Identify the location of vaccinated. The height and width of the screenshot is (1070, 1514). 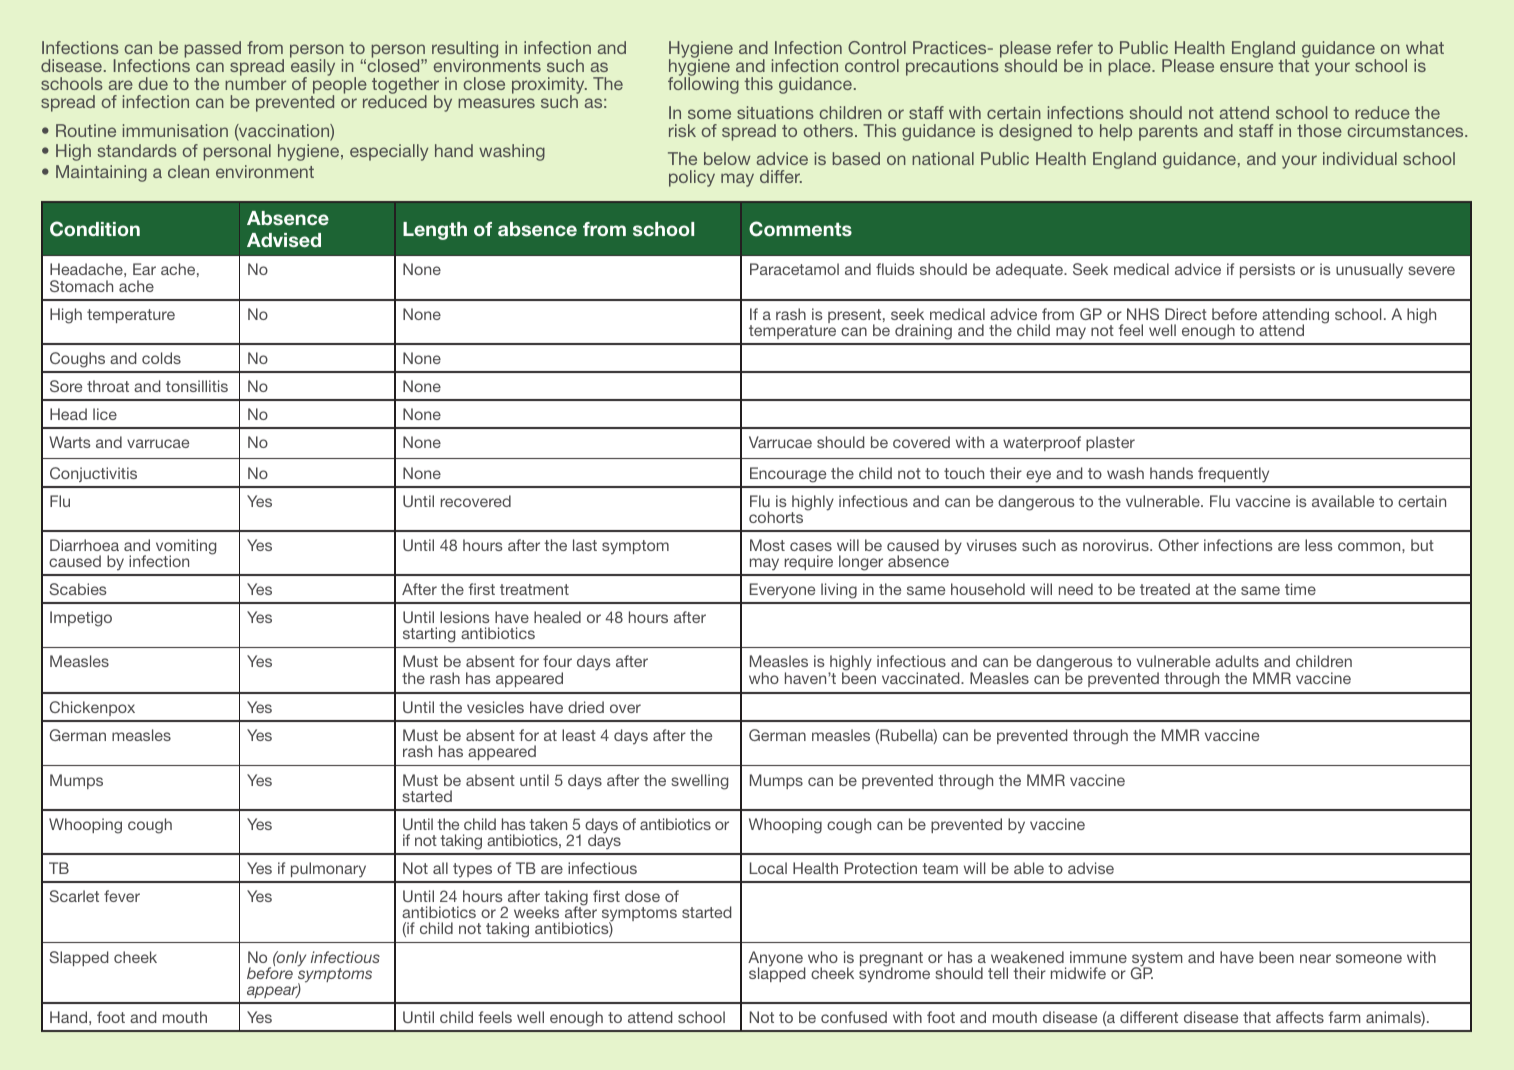
(922, 678).
